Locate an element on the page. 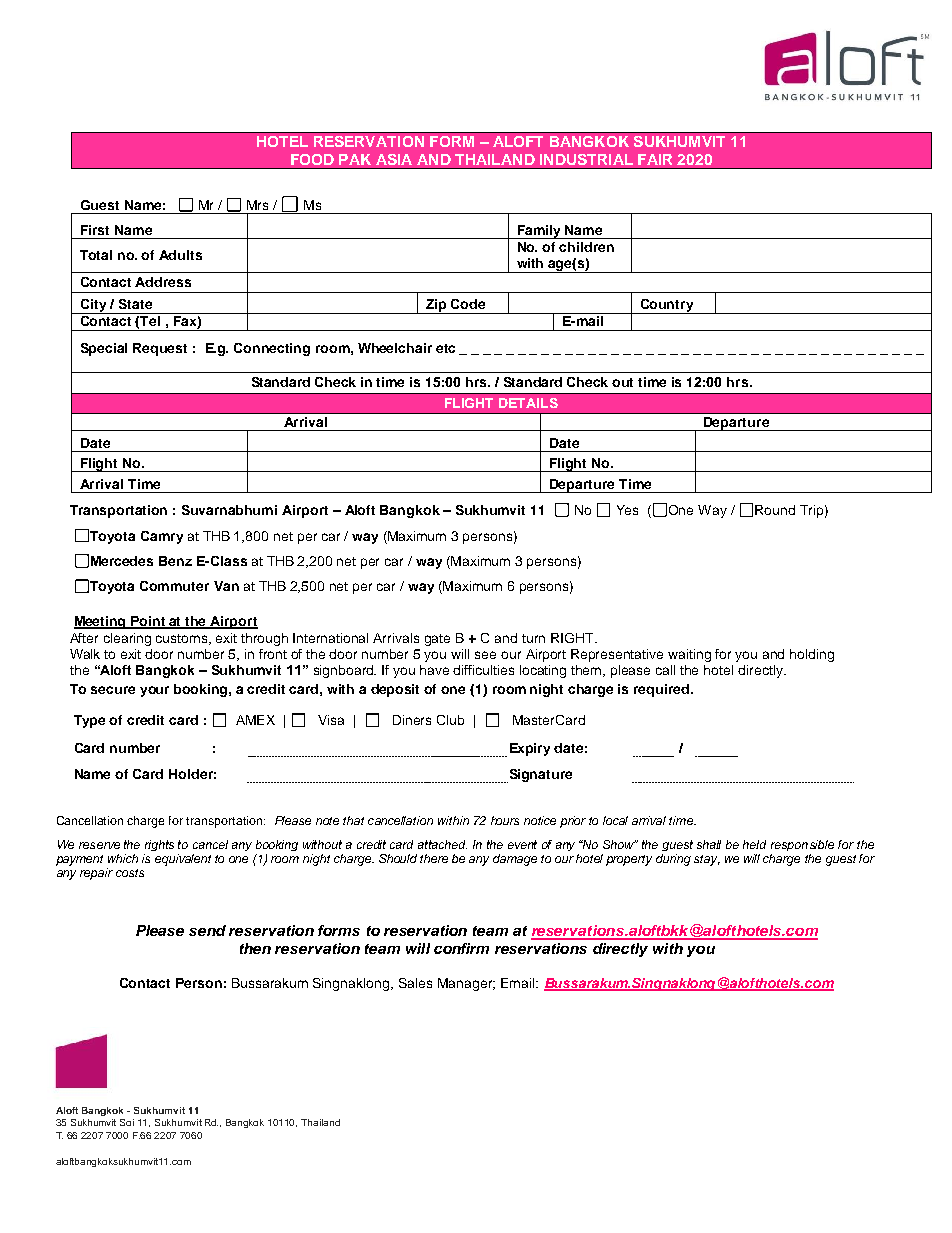 The width and height of the image is (952, 1233). PAK is located at coordinates (355, 159).
